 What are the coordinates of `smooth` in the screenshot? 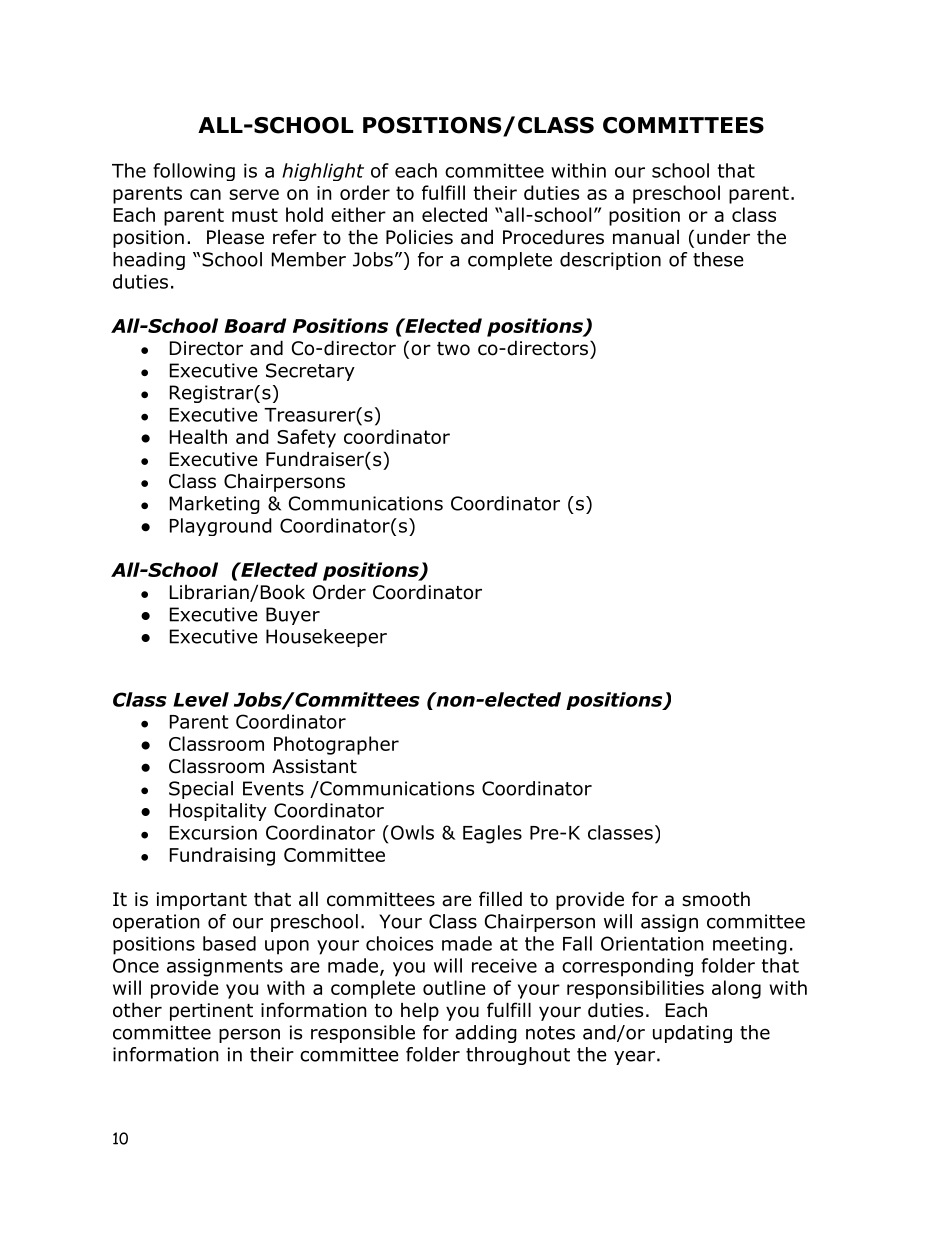 It's located at (716, 899).
